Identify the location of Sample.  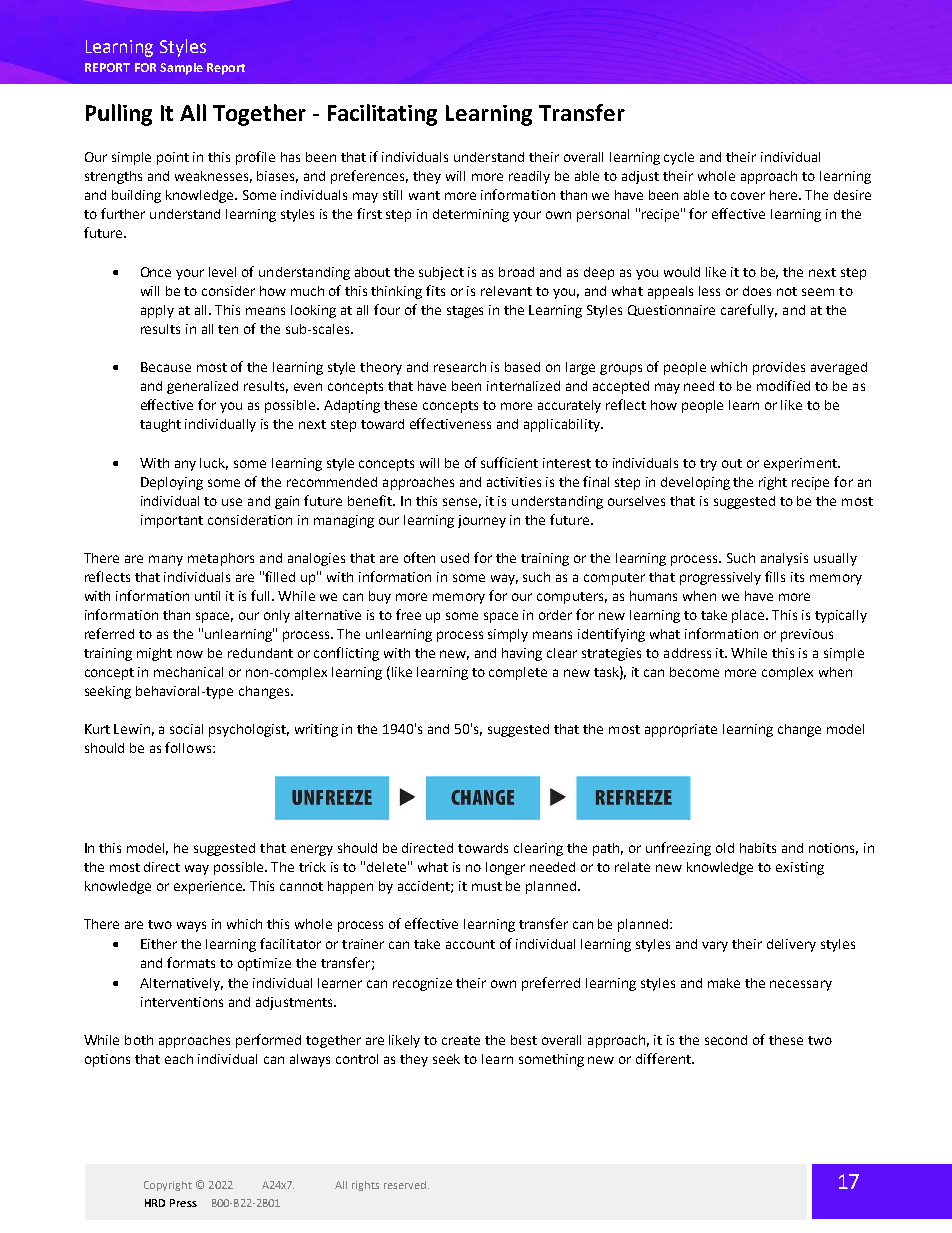
(181, 69).
